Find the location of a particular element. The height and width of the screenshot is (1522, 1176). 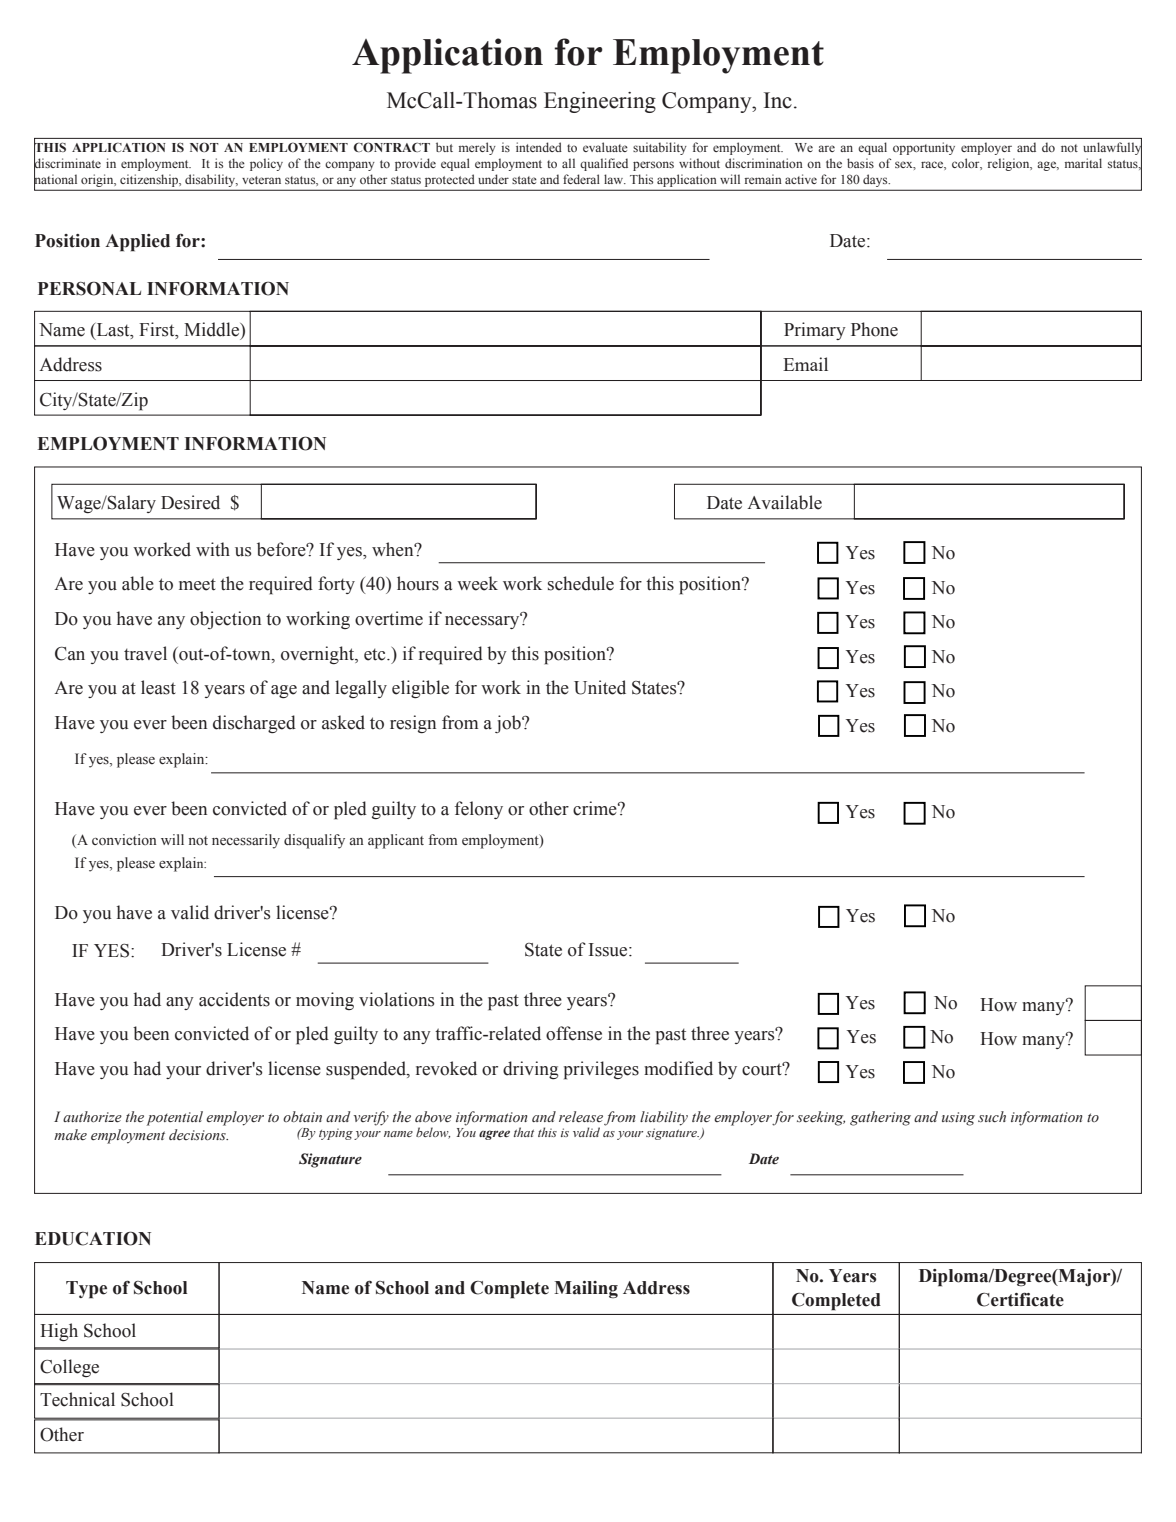

such is located at coordinates (992, 1117).
